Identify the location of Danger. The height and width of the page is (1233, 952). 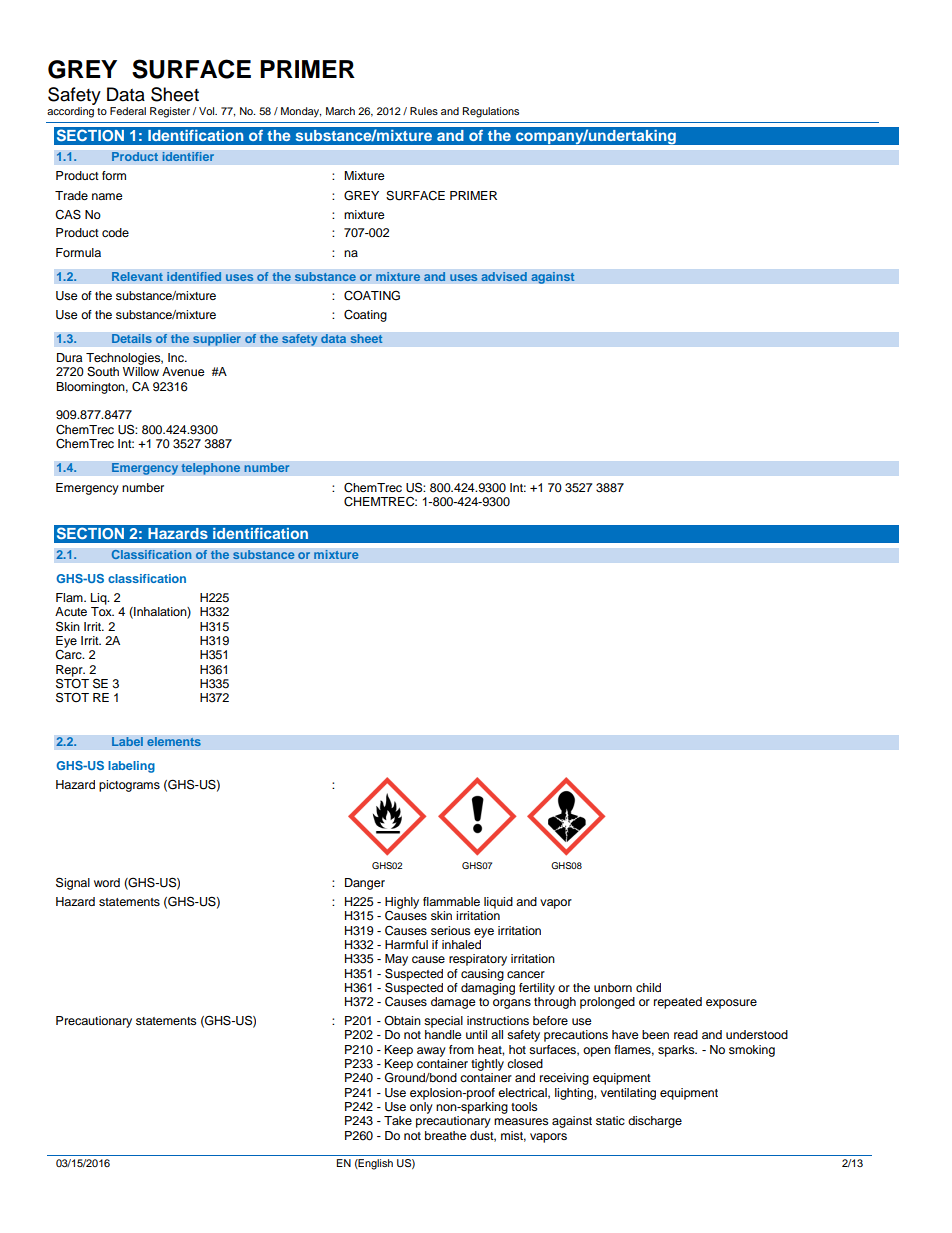
(365, 884).
